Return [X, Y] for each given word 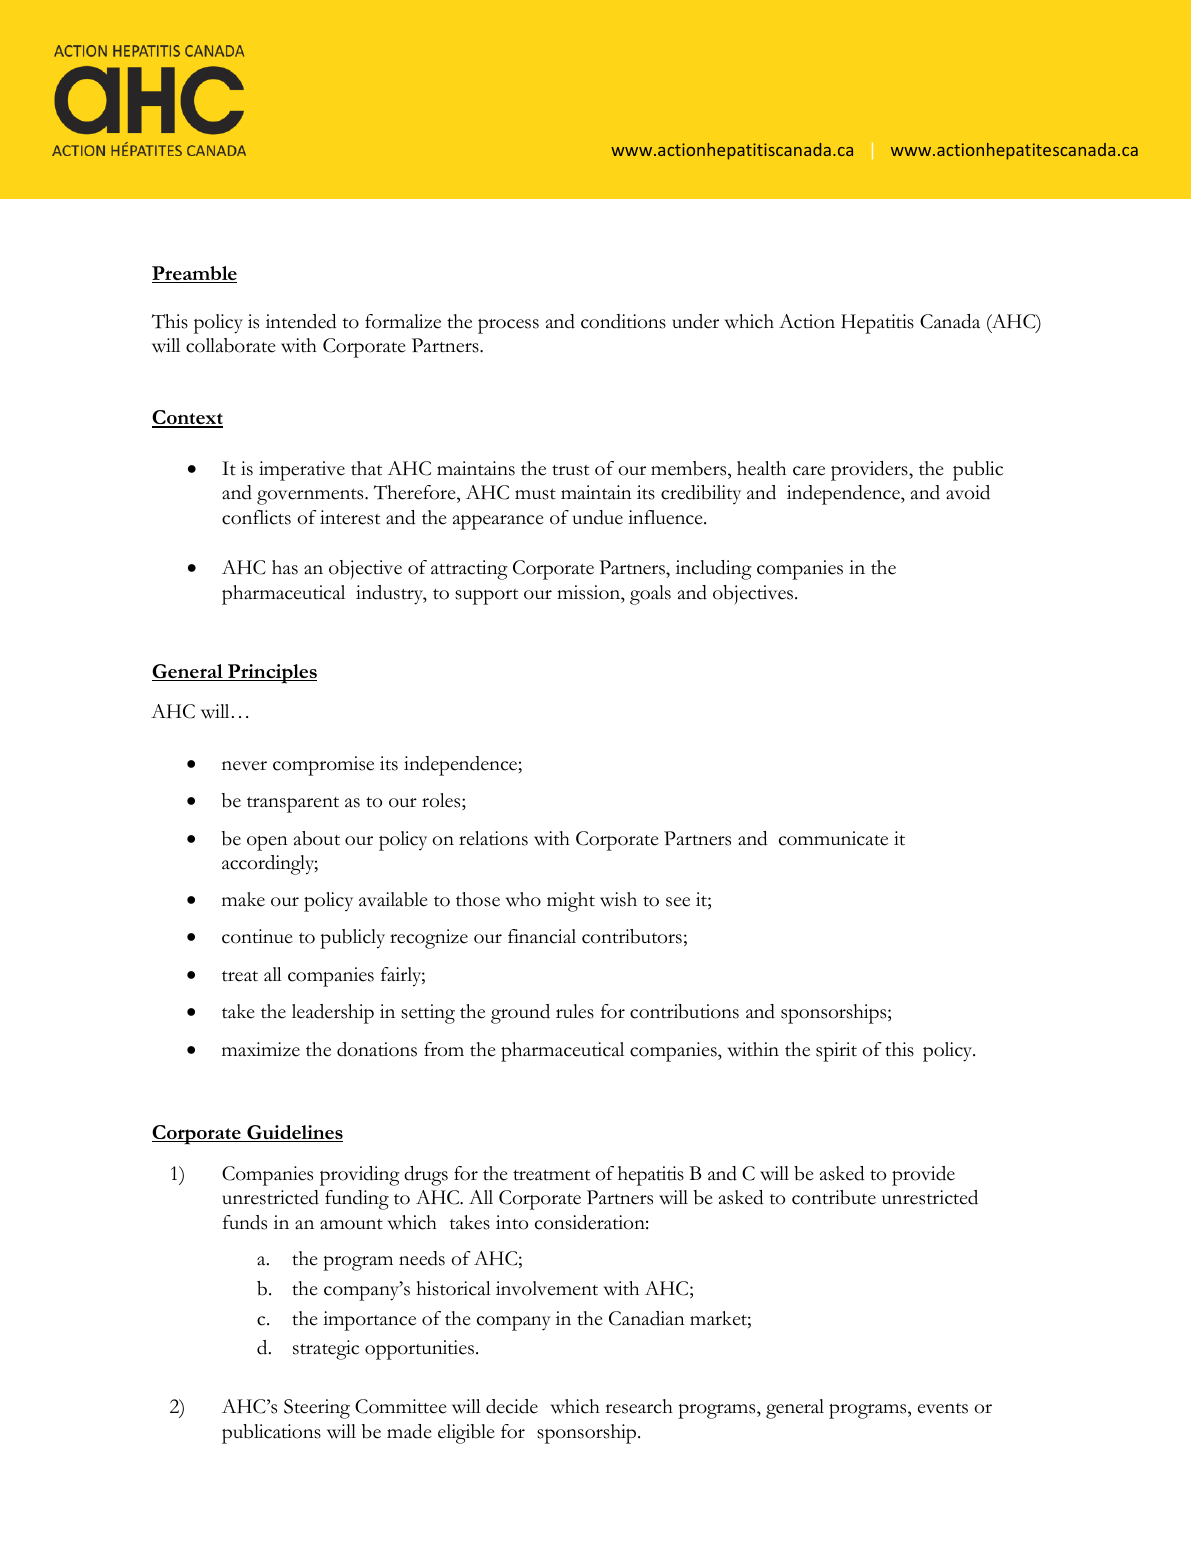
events [943, 1408]
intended [301, 321]
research [639, 1406]
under [695, 321]
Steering [317, 1409]
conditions [623, 321]
